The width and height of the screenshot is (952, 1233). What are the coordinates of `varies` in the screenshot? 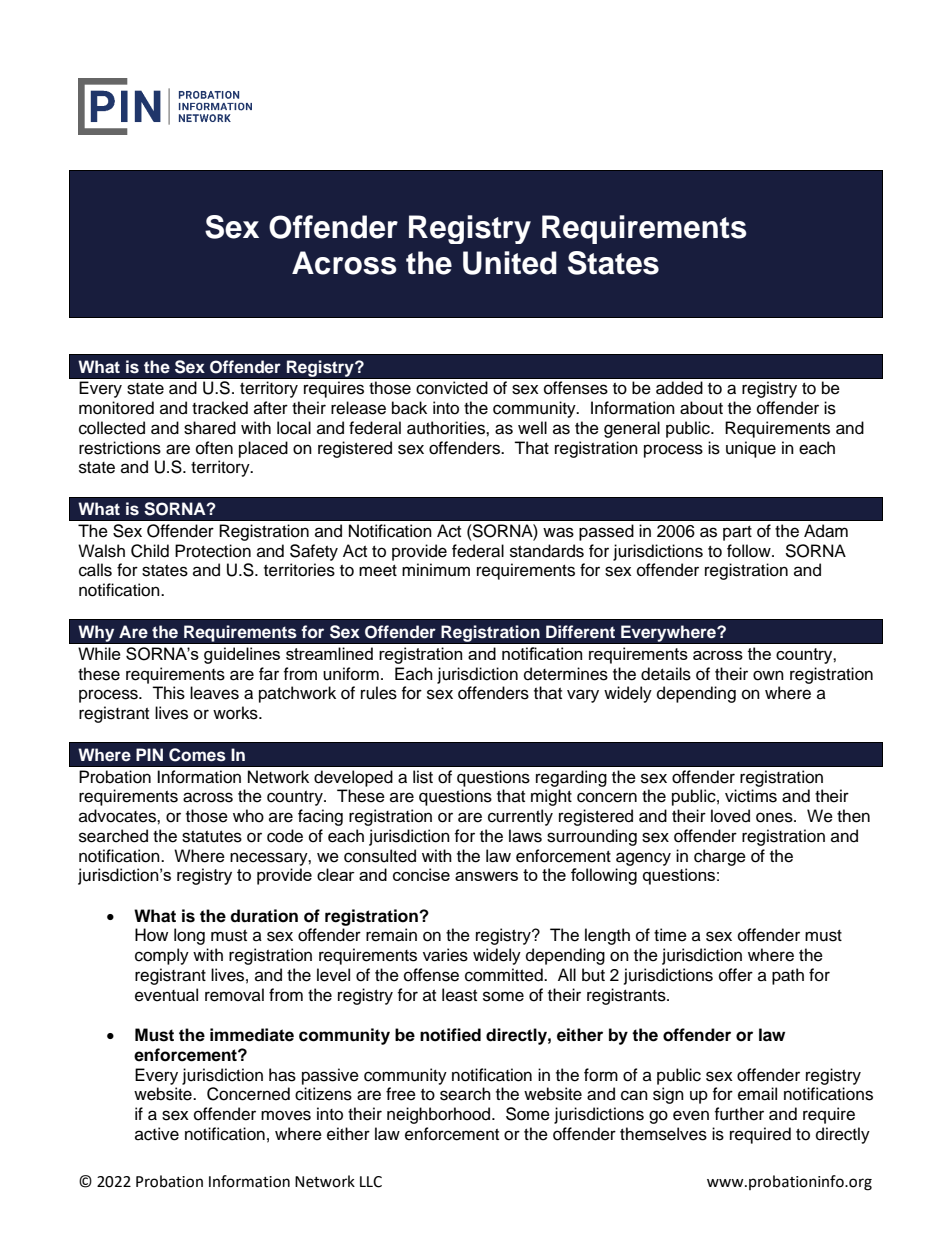 It's located at (445, 955).
